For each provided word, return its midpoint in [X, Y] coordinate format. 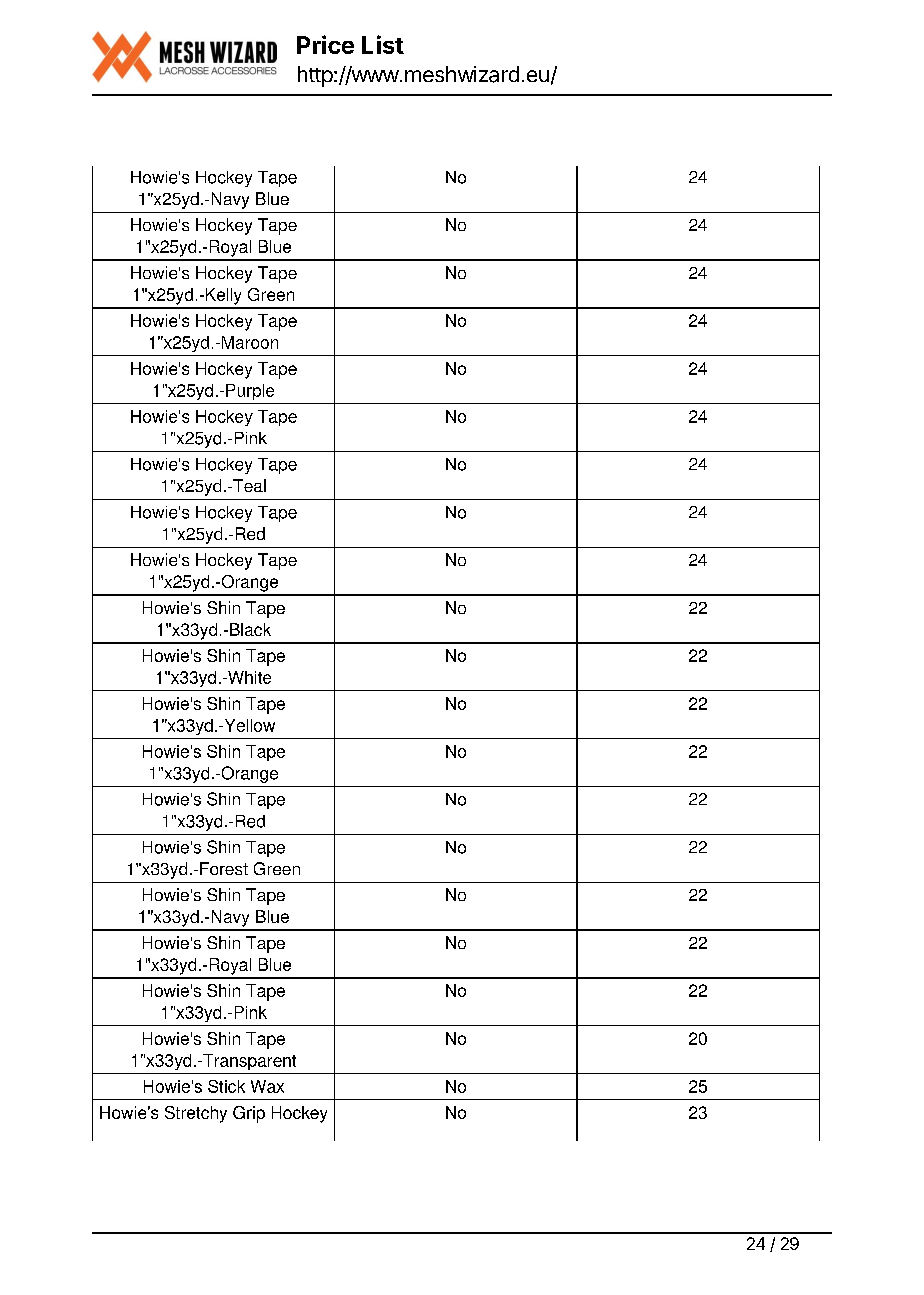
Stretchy [196, 1114]
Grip [249, 1114]
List [383, 44]
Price [325, 44]
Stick [226, 1086]
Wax [267, 1086]
